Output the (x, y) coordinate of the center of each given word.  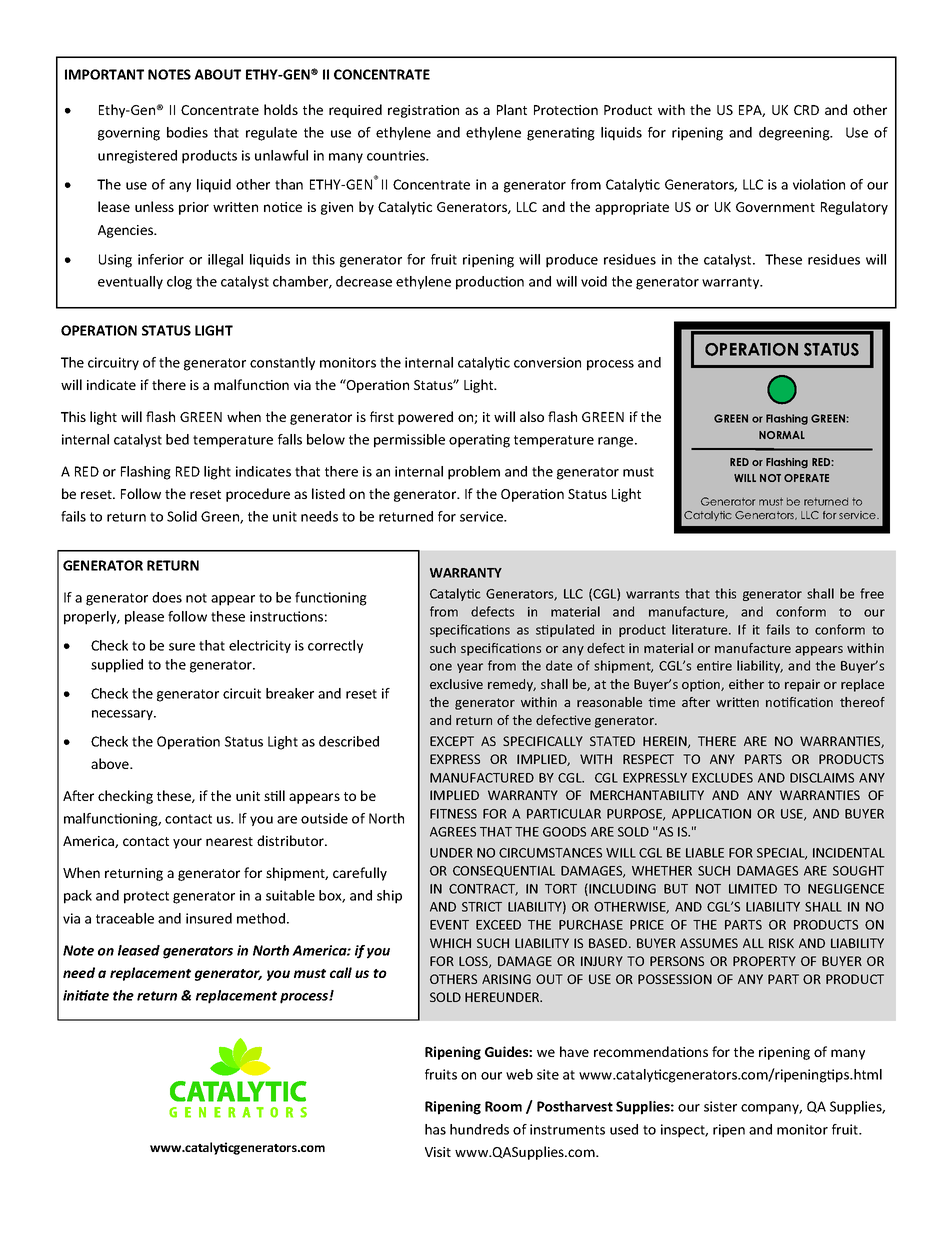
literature (701, 629)
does (167, 597)
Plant (512, 109)
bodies (187, 132)
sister (720, 1106)
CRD (806, 110)
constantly (282, 363)
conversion (547, 362)
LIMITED (753, 889)
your (187, 843)
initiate (86, 995)
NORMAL (782, 435)
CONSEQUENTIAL (504, 871)
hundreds (479, 1129)
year (470, 668)
